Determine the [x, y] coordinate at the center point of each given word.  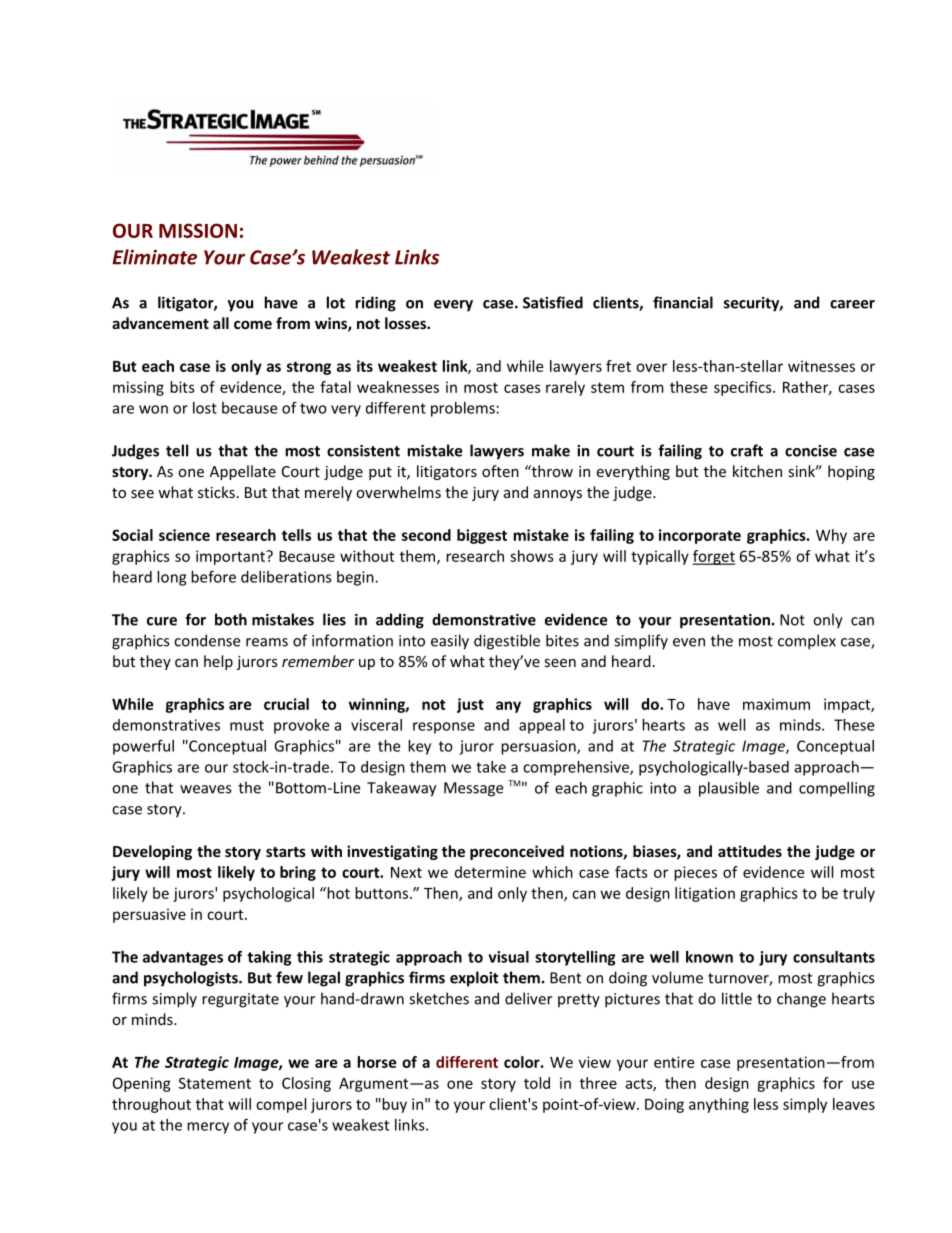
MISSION [198, 230]
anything [719, 1105]
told [537, 1083]
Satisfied [553, 302]
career [852, 304]
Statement [215, 1083]
